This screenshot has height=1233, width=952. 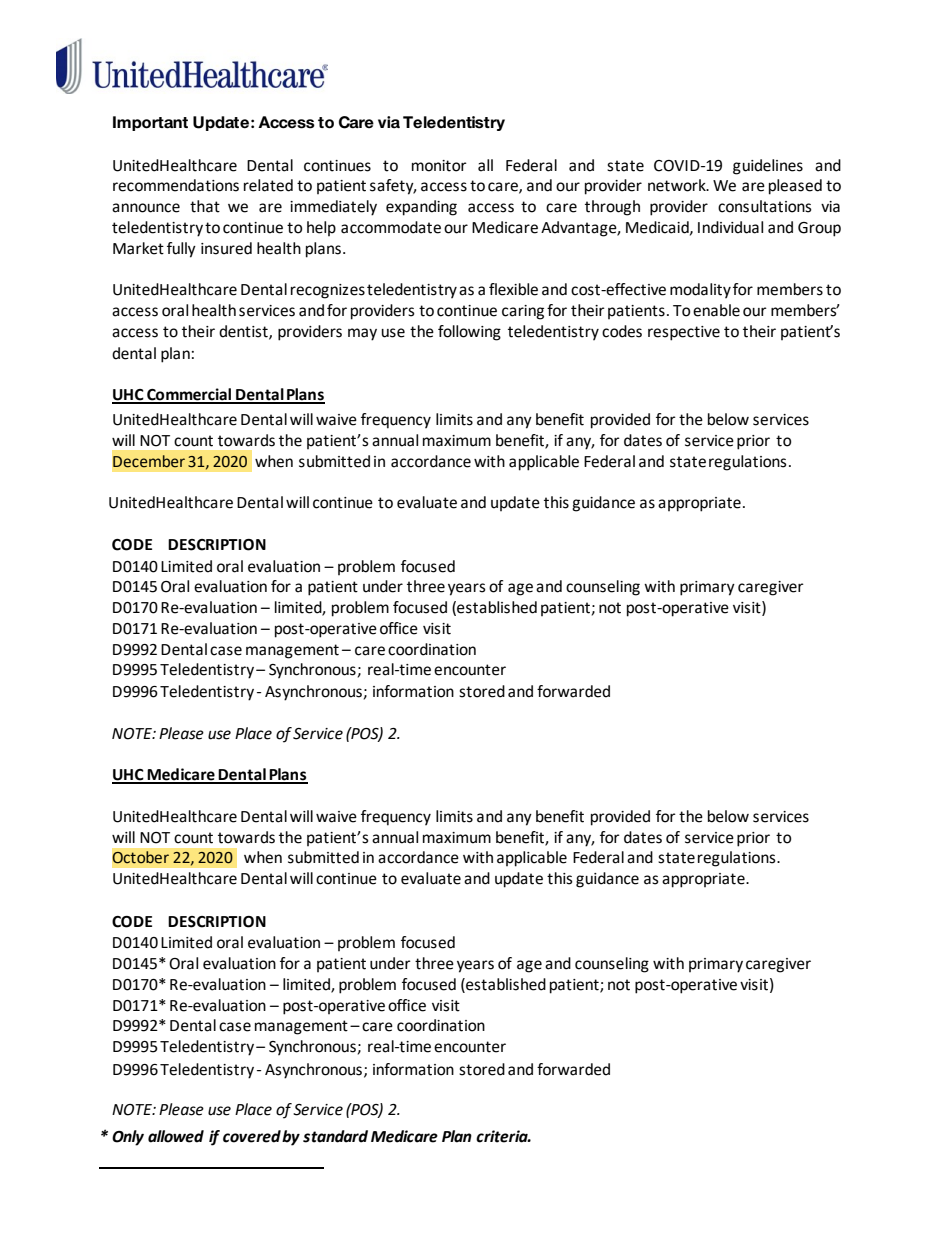 I want to click on guidelines, so click(x=768, y=167).
